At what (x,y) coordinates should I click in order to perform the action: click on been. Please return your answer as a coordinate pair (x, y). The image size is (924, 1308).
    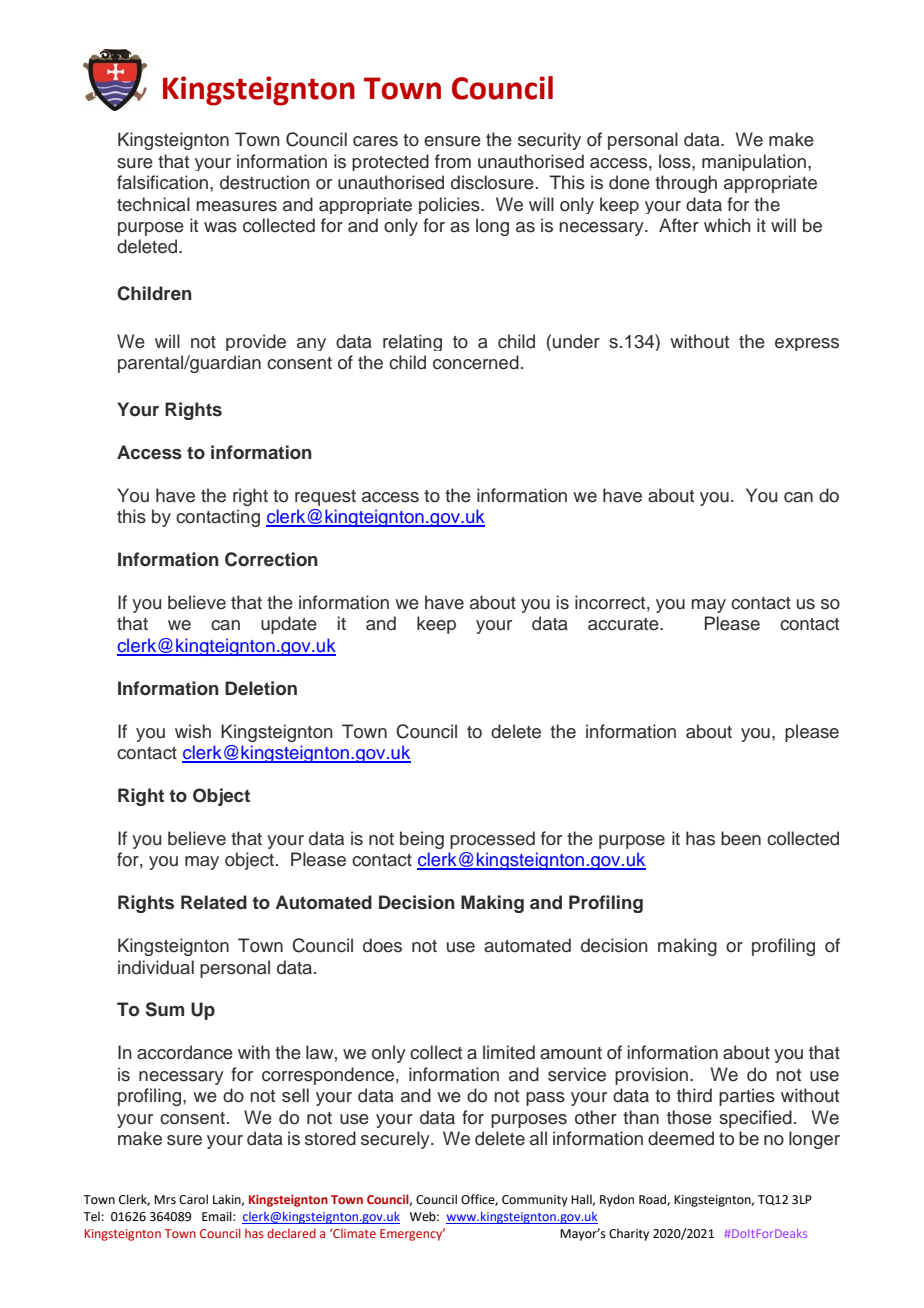
    Looking at the image, I should click on (741, 838).
